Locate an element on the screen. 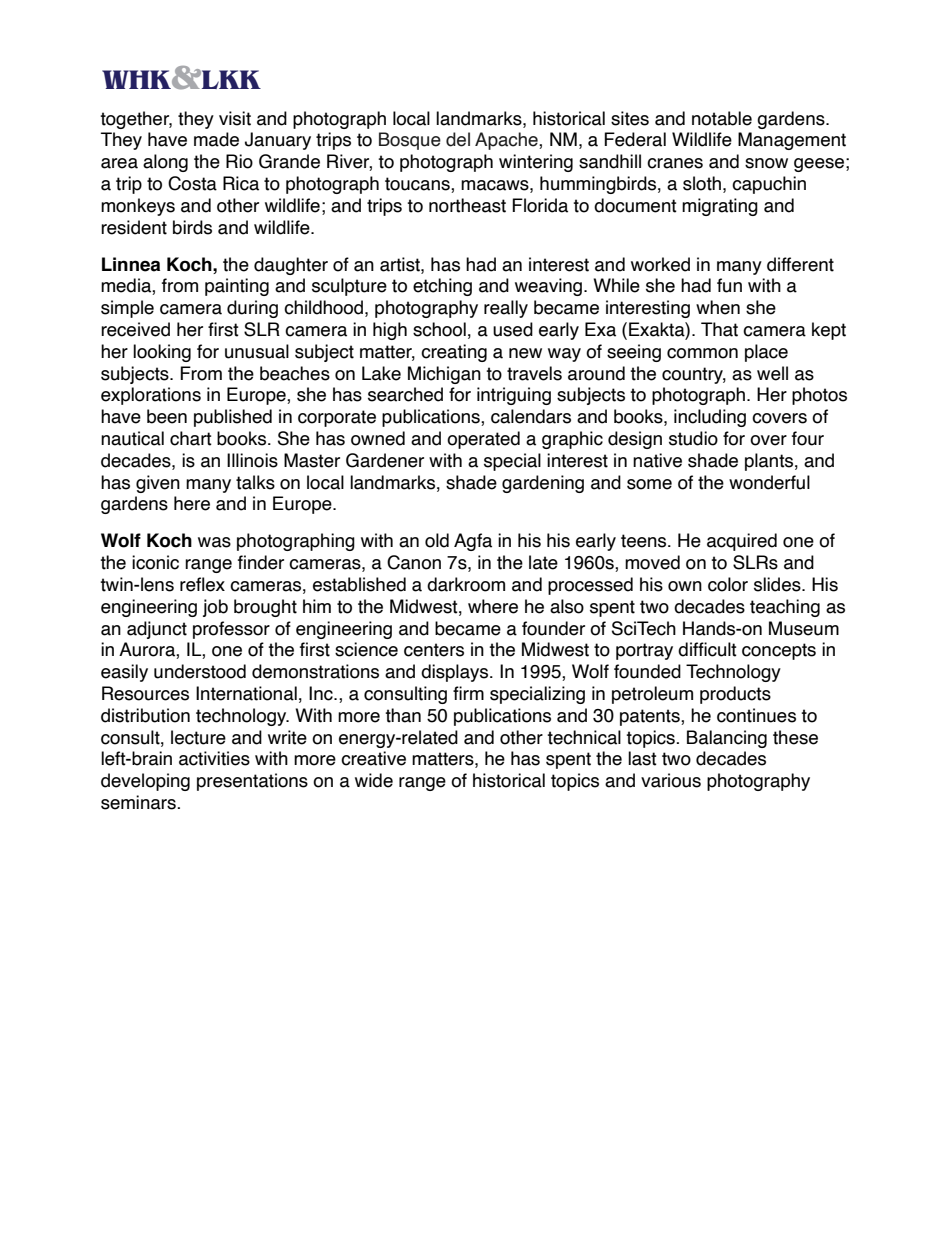  presentations is located at coordinates (252, 782).
